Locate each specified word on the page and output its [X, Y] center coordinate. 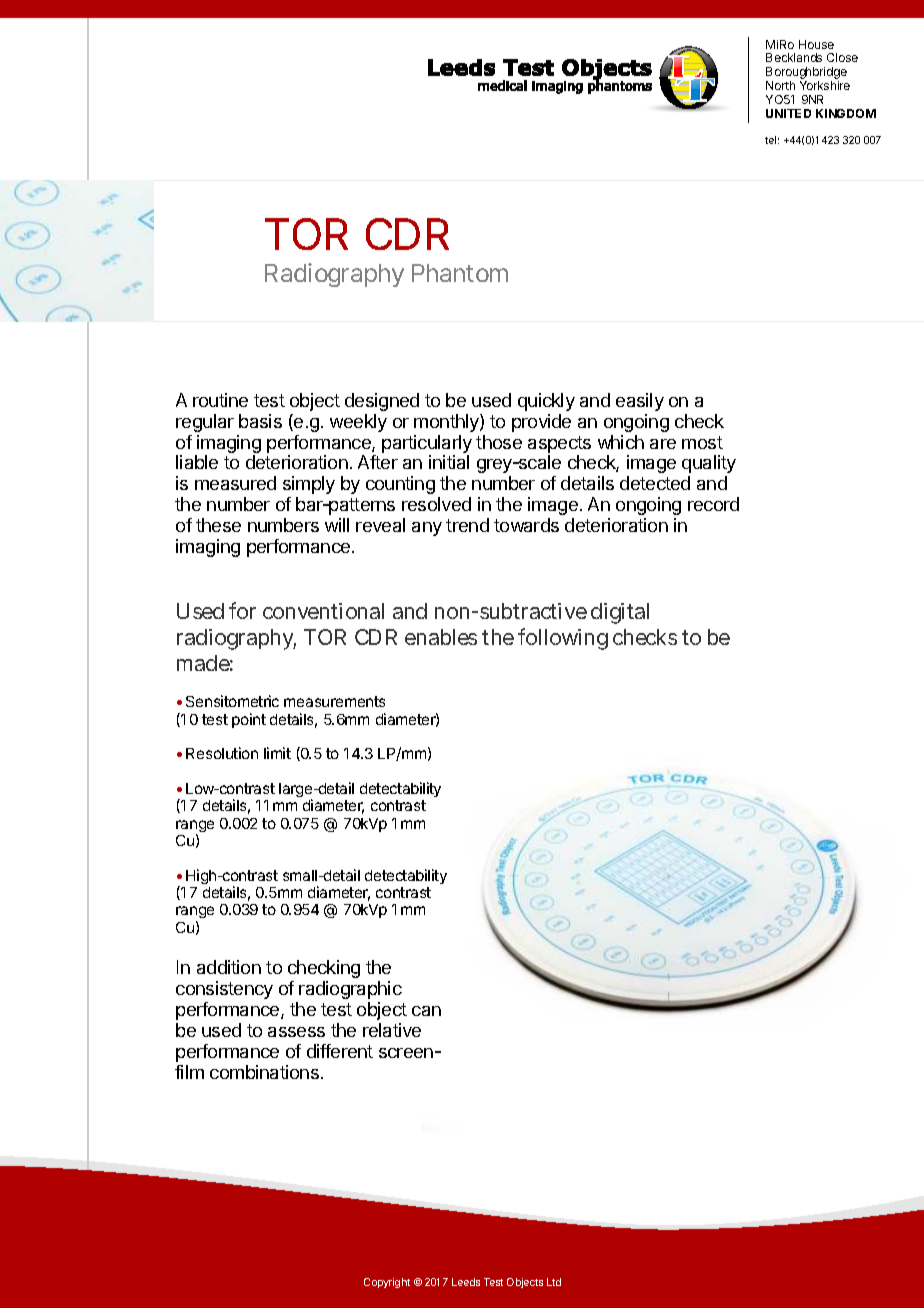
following [563, 639]
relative [392, 1030]
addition [229, 967]
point [249, 720]
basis [260, 421]
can [426, 1011]
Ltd [554, 1282]
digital [620, 613]
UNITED [788, 113]
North [780, 85]
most [702, 442]
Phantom [460, 273]
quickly [546, 402]
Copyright [387, 1283]
